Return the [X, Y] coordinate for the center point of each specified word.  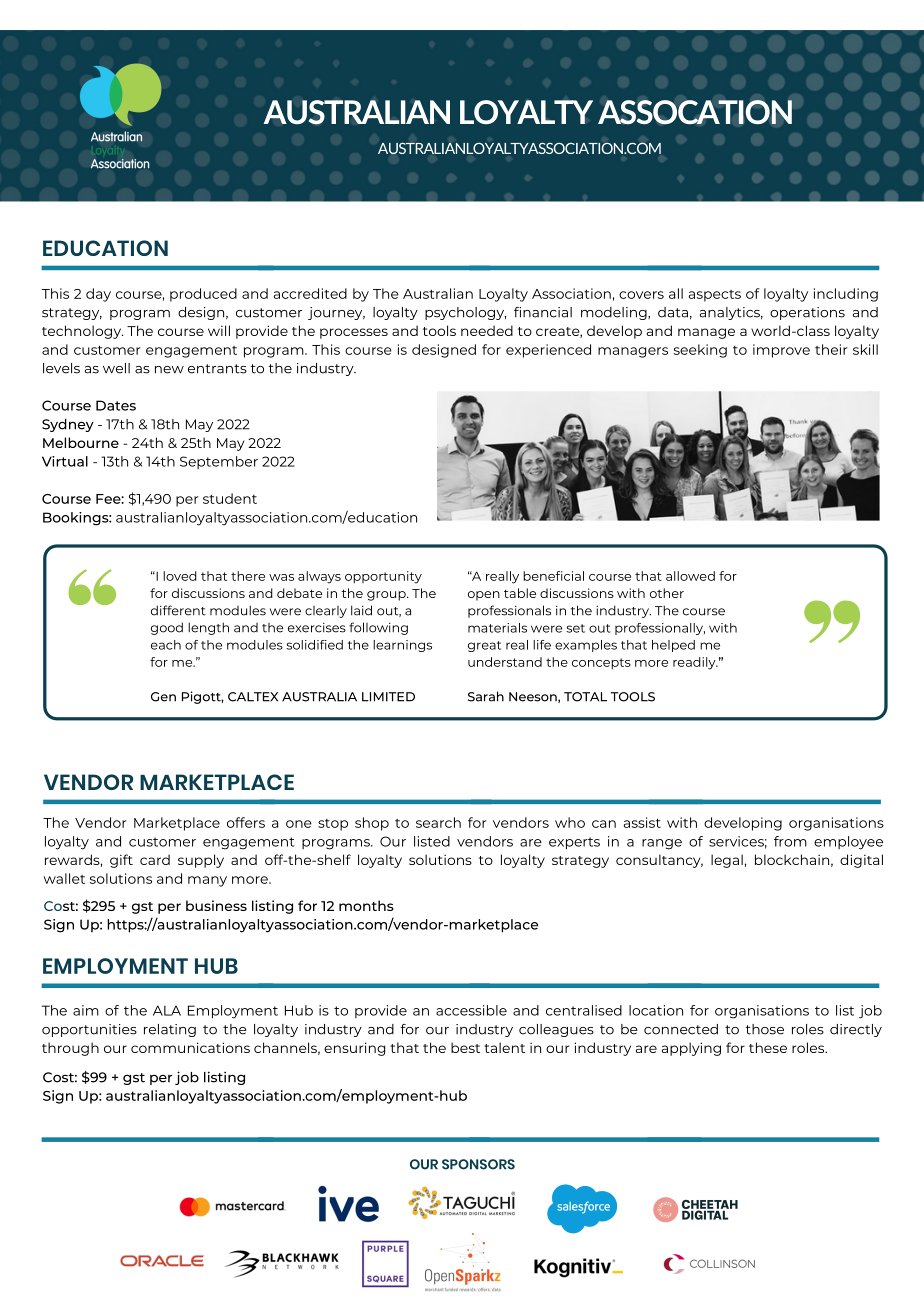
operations [807, 313]
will [219, 330]
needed [487, 330]
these [768, 1047]
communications [190, 1047]
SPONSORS [478, 1164]
